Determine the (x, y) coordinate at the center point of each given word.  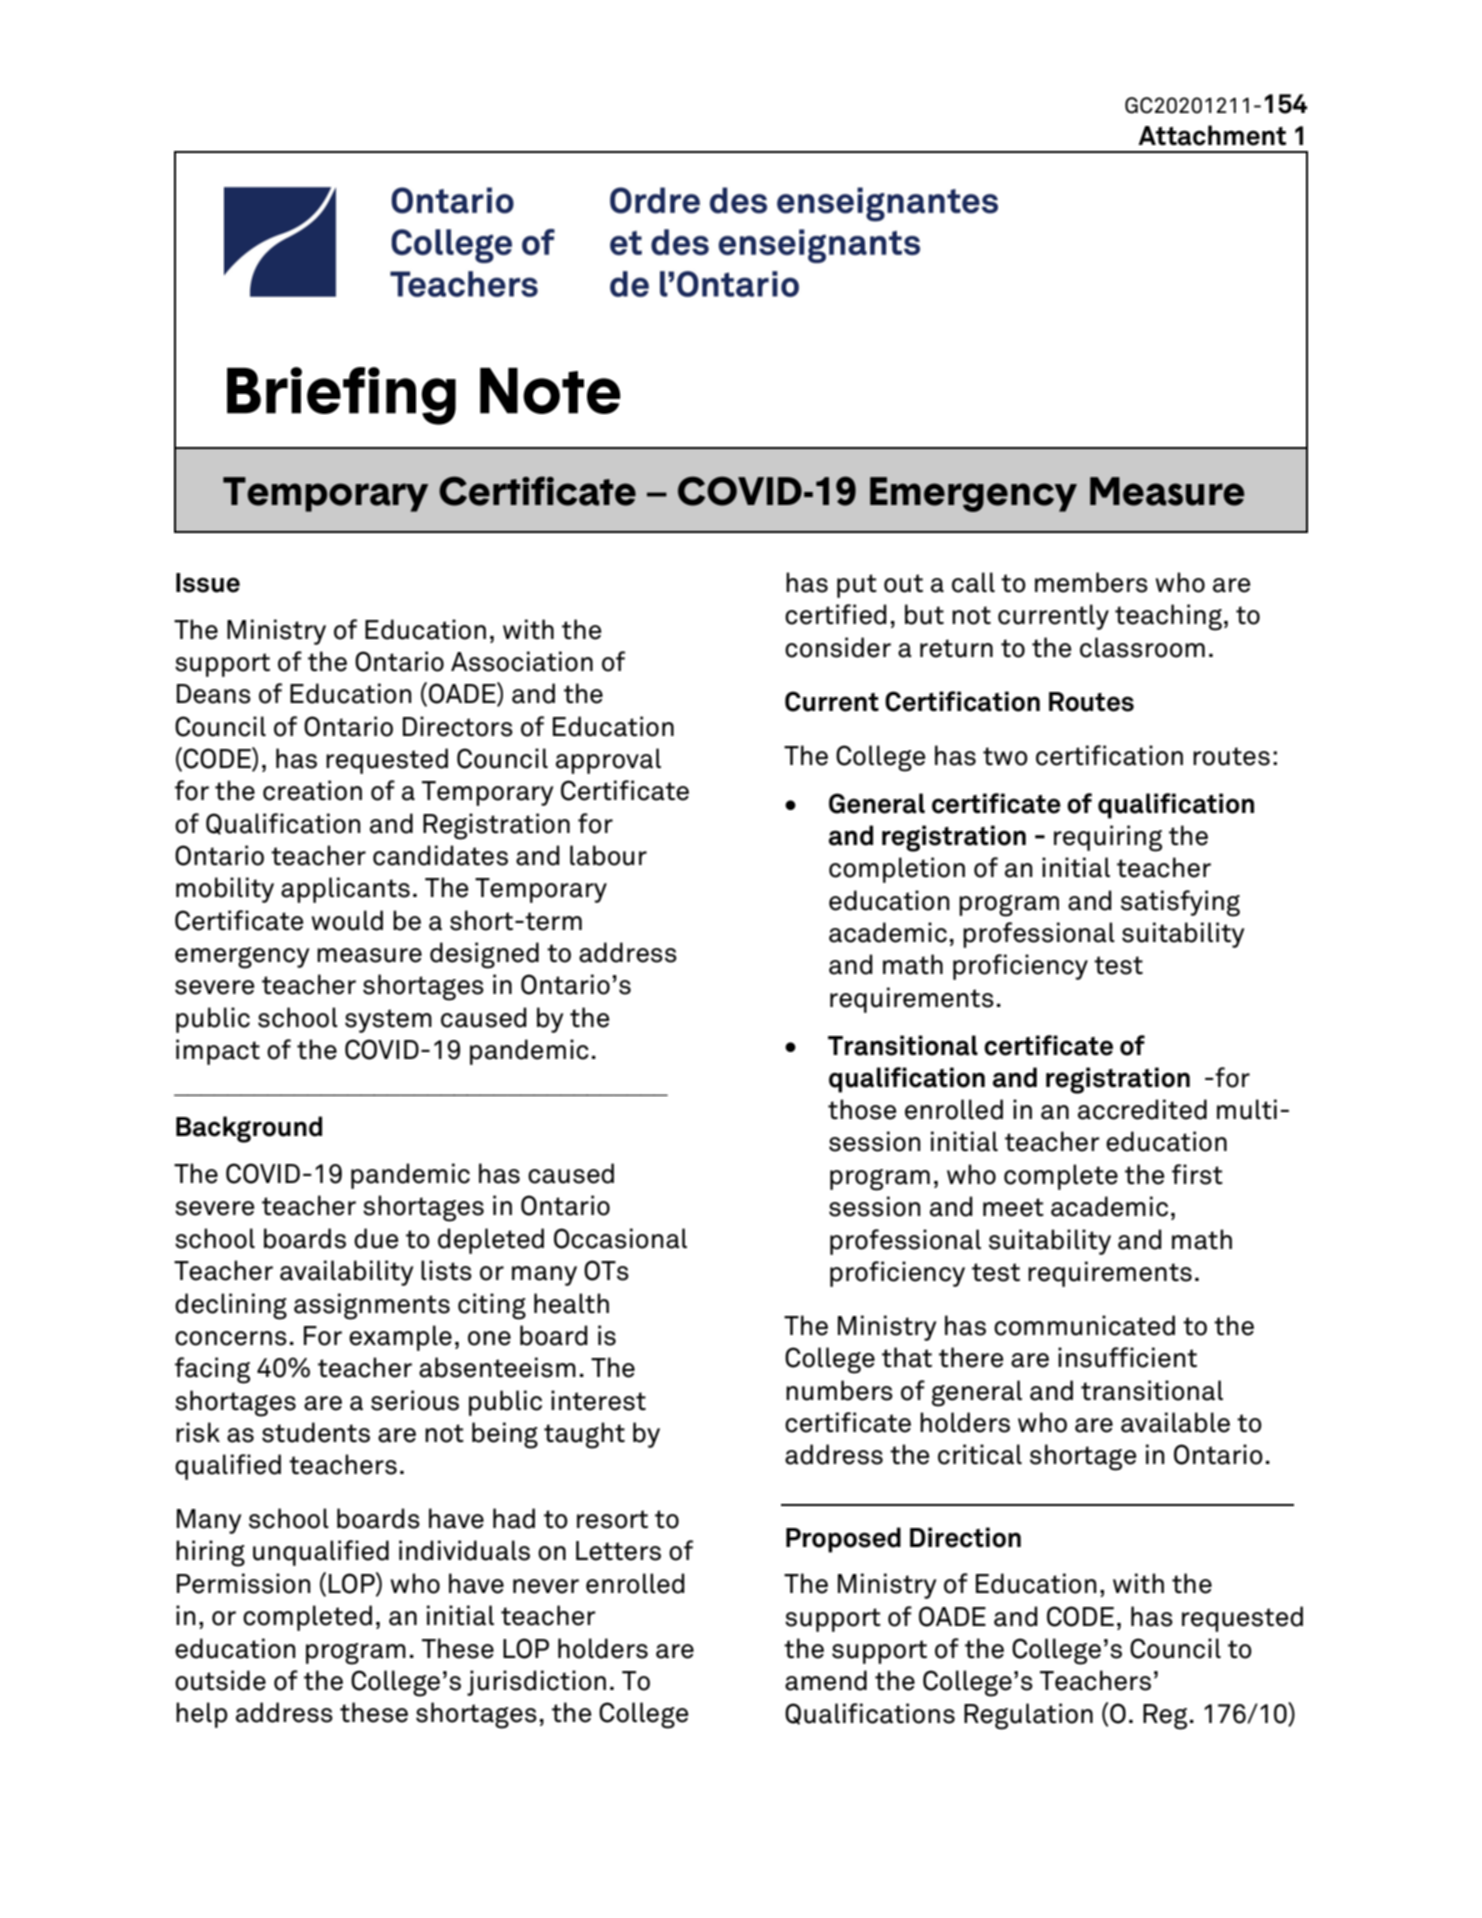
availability (346, 1273)
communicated (1084, 1325)
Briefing (341, 396)
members (1091, 582)
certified (836, 614)
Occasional (620, 1238)
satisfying (1180, 903)
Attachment (1212, 135)
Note (550, 391)
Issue (208, 583)
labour (608, 855)
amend (826, 1680)
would (347, 920)
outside (220, 1680)
